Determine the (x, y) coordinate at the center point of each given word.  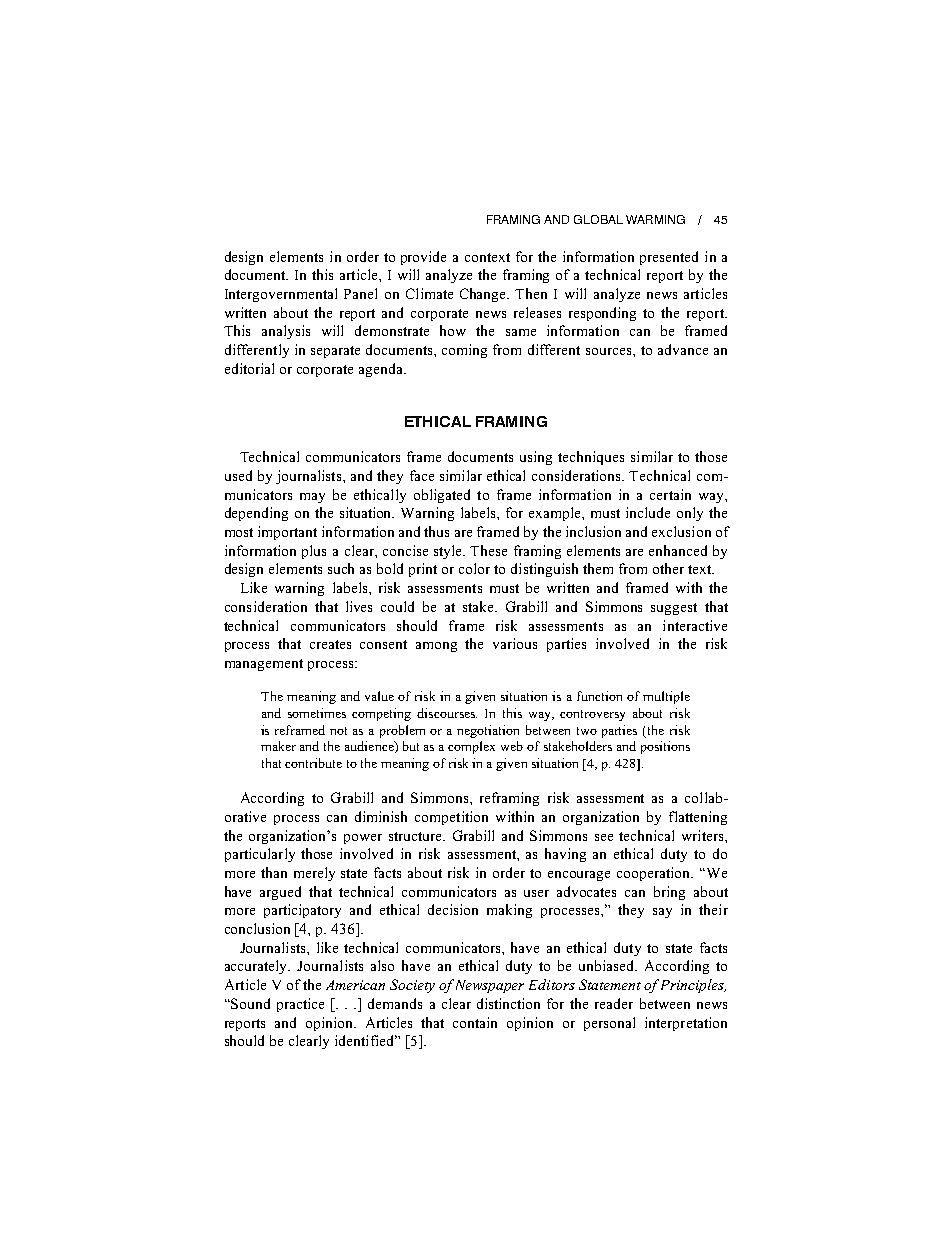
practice (300, 1005)
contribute (313, 763)
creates (330, 644)
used (238, 475)
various (515, 643)
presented (669, 258)
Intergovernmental (281, 295)
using (536, 458)
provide (423, 258)
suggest (674, 609)
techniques (591, 458)
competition (451, 818)
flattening (698, 818)
